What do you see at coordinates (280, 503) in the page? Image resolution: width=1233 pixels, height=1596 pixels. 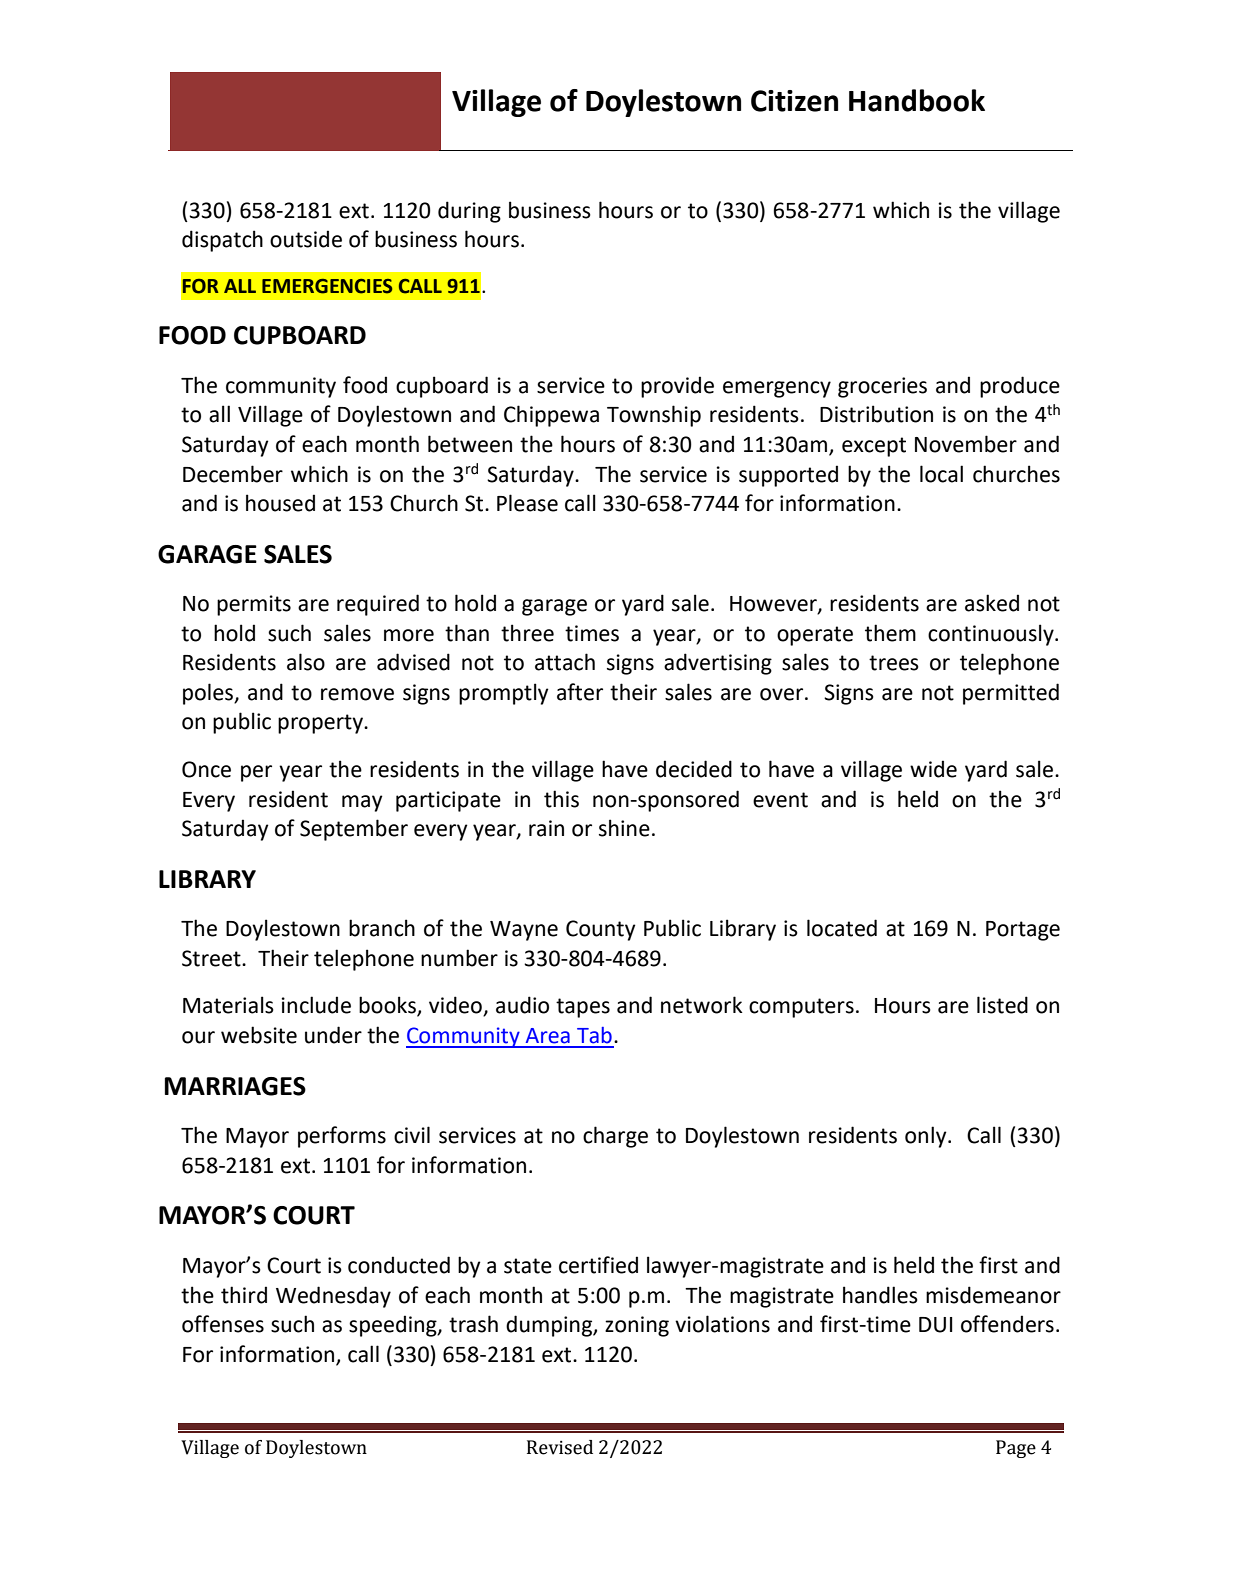 I see `housed` at bounding box center [280, 503].
